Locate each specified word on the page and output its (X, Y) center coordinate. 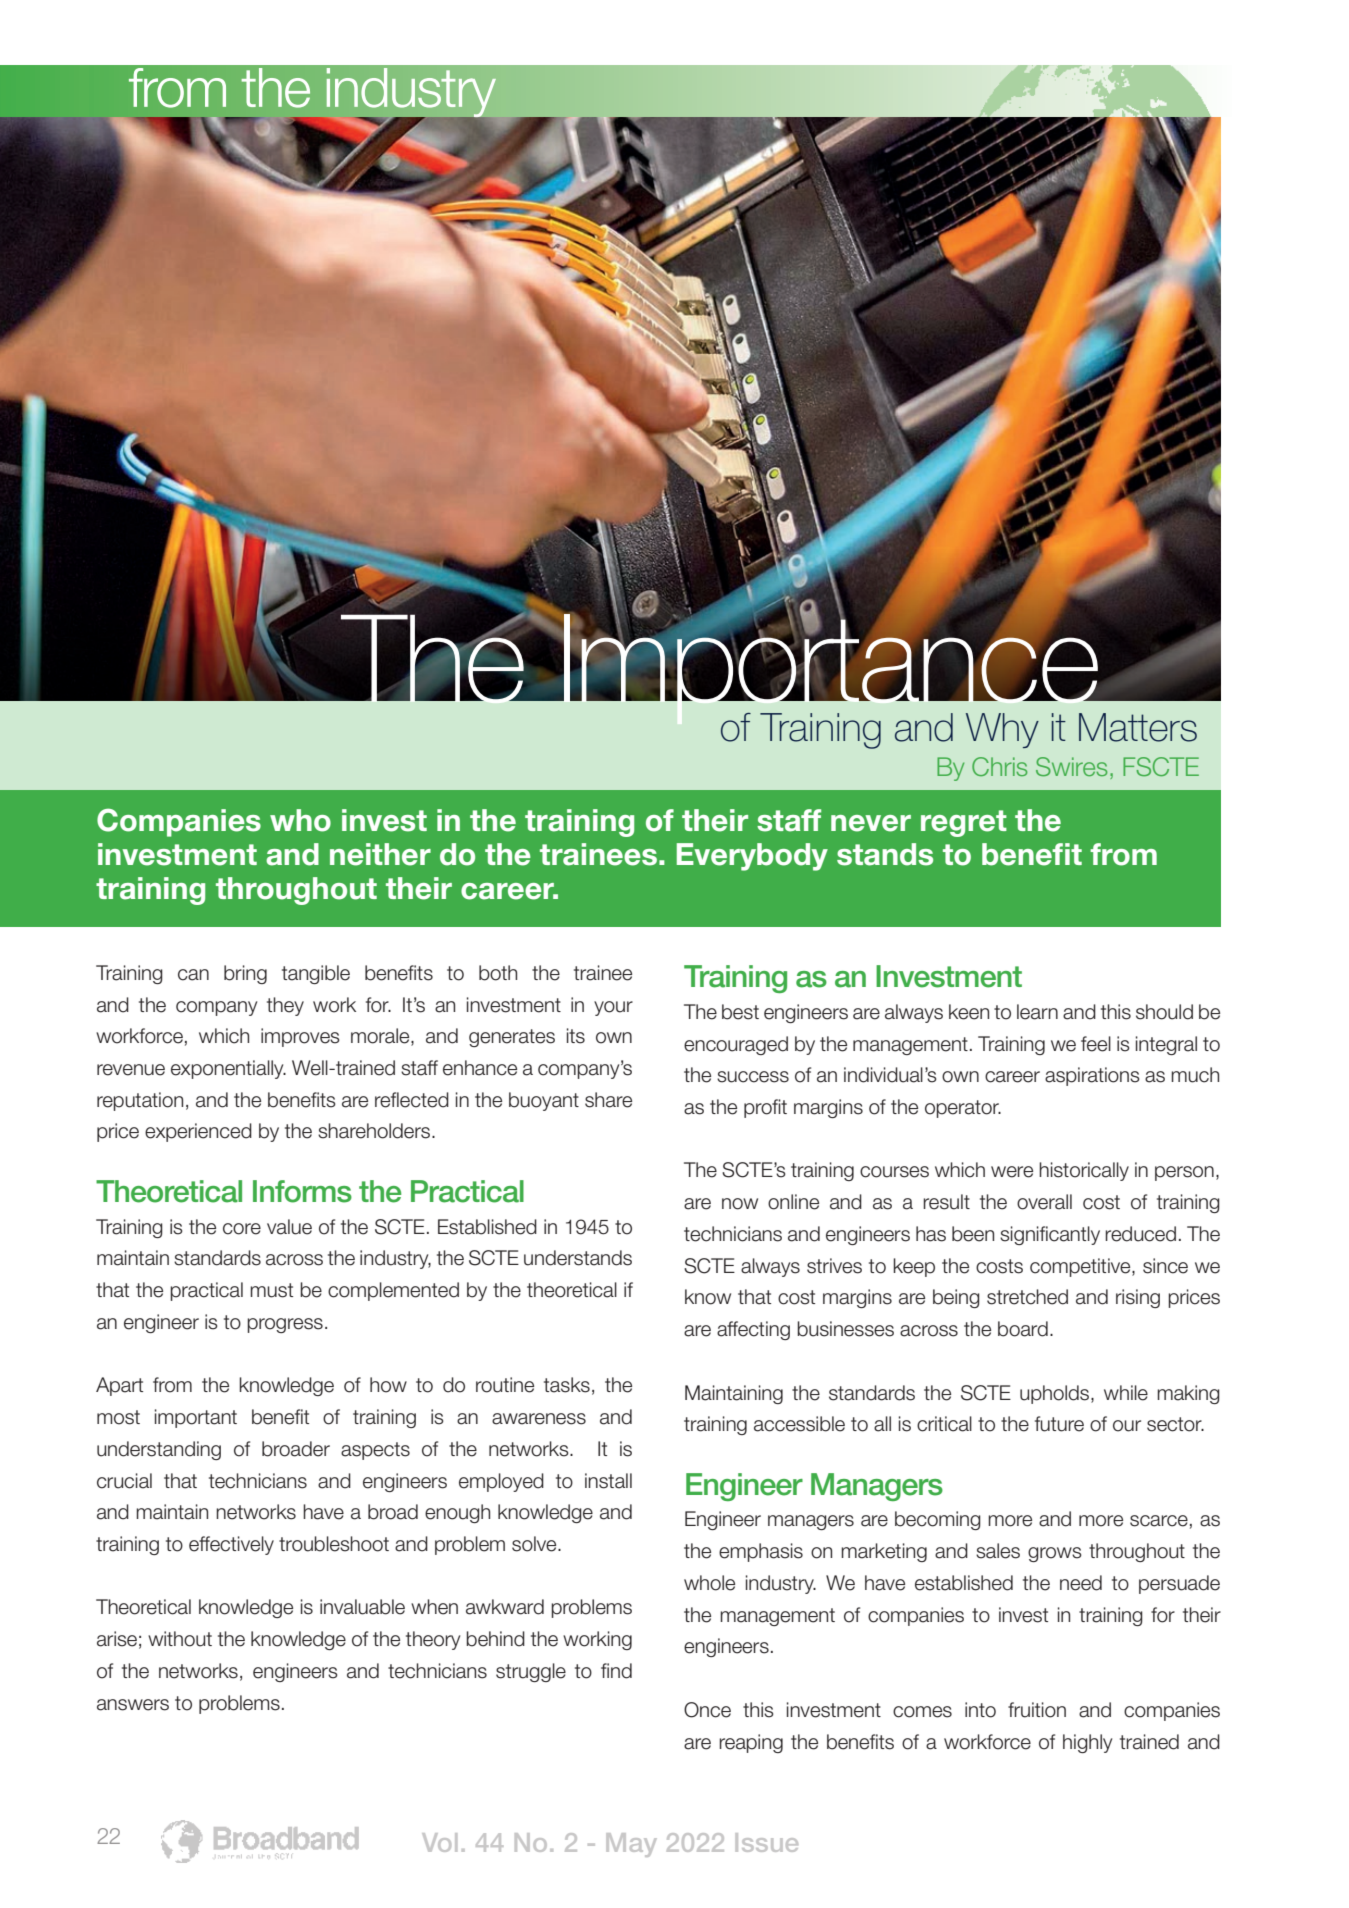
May (631, 1845)
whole (709, 1583)
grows (1055, 1554)
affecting (753, 1330)
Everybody (752, 857)
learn (1037, 1012)
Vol (439, 1842)
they (285, 1006)
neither (380, 854)
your (613, 1008)
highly (1087, 1743)
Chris (999, 766)
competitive (1081, 1267)
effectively (231, 1545)
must (271, 1290)
